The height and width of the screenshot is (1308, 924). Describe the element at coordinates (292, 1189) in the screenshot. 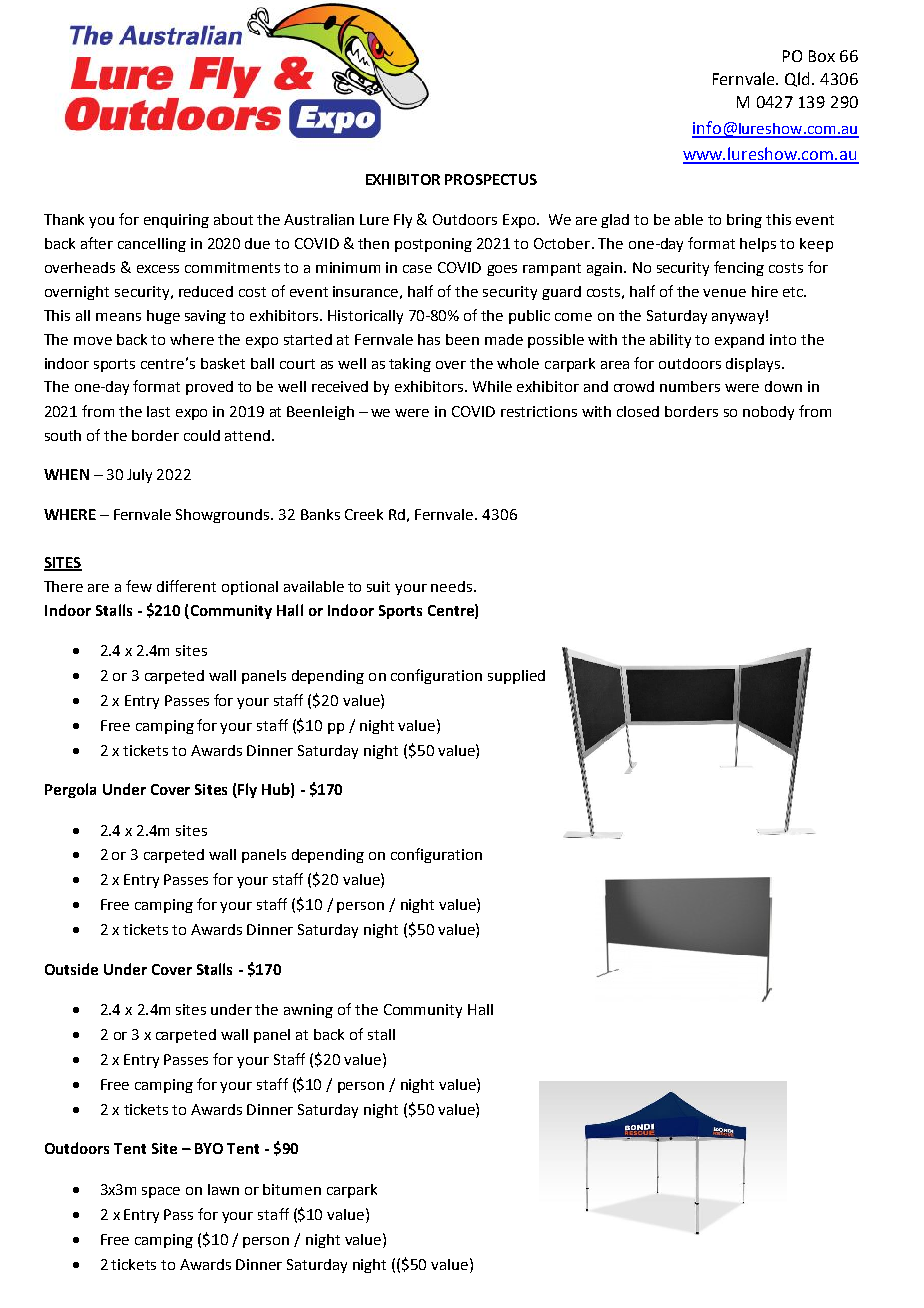

I see `bitumen` at that location.
